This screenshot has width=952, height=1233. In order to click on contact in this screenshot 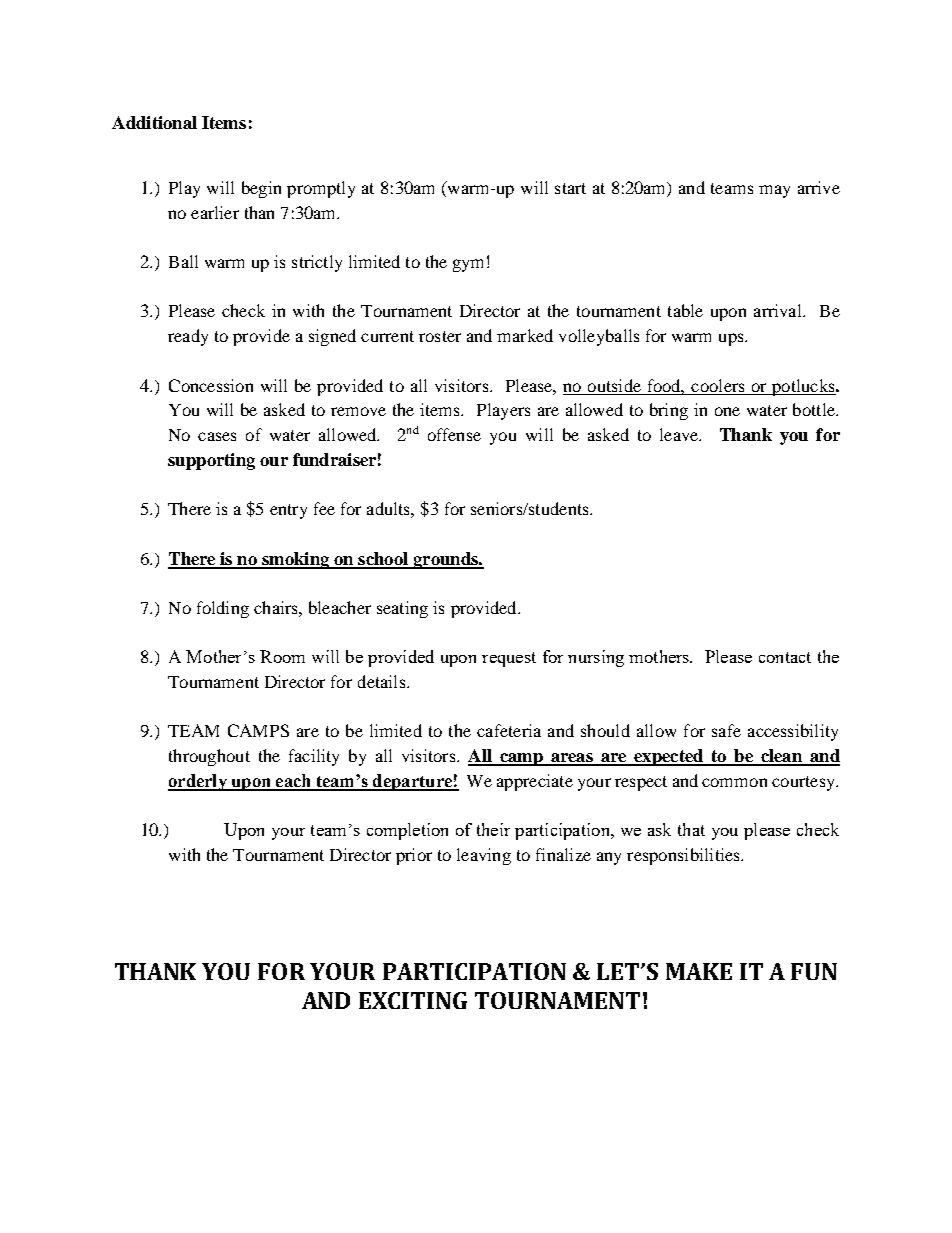, I will do `click(785, 657)`.
